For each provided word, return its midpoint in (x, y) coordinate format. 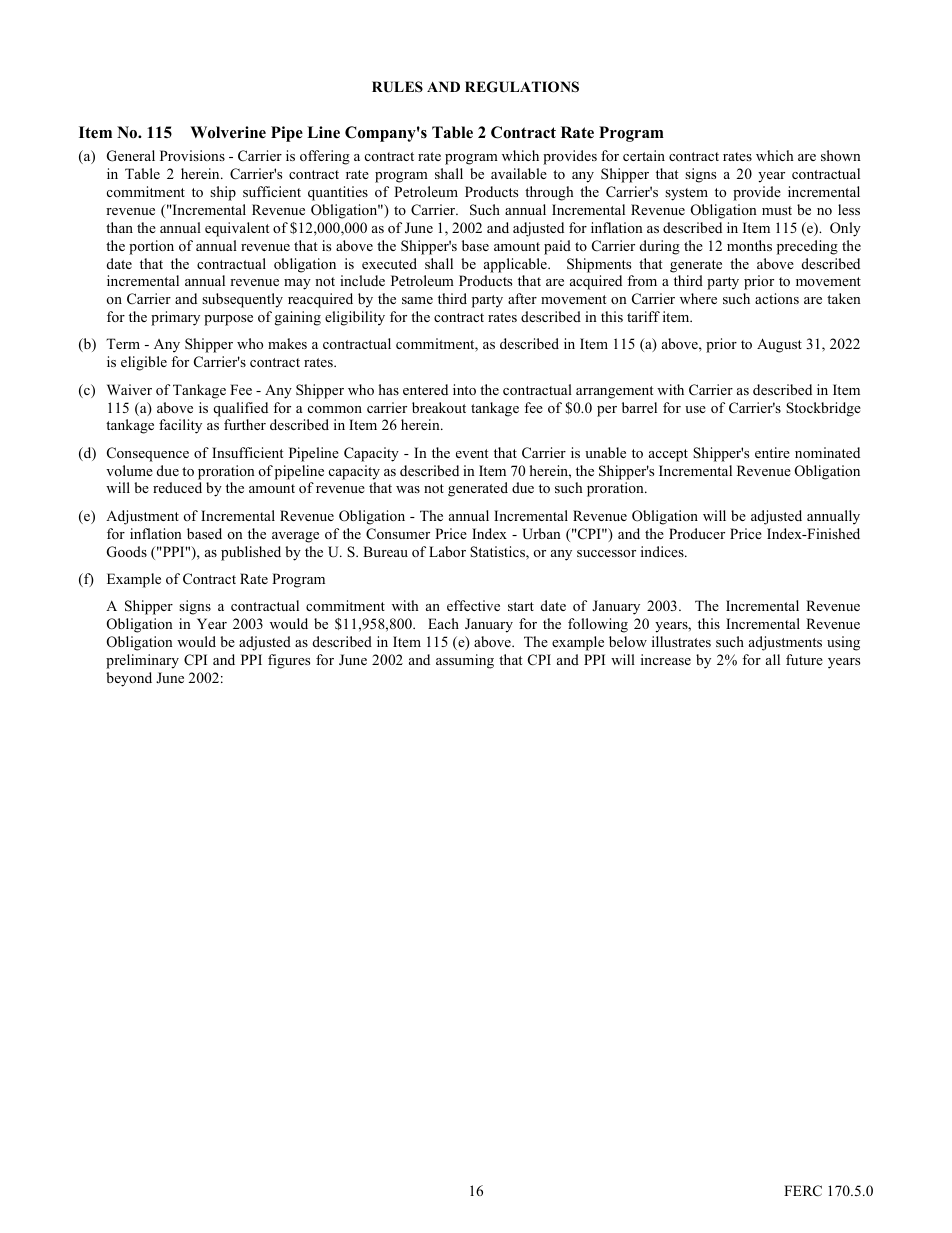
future (804, 659)
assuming (465, 661)
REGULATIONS (522, 87)
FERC (803, 1191)
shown (841, 155)
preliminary (142, 661)
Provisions (192, 155)
